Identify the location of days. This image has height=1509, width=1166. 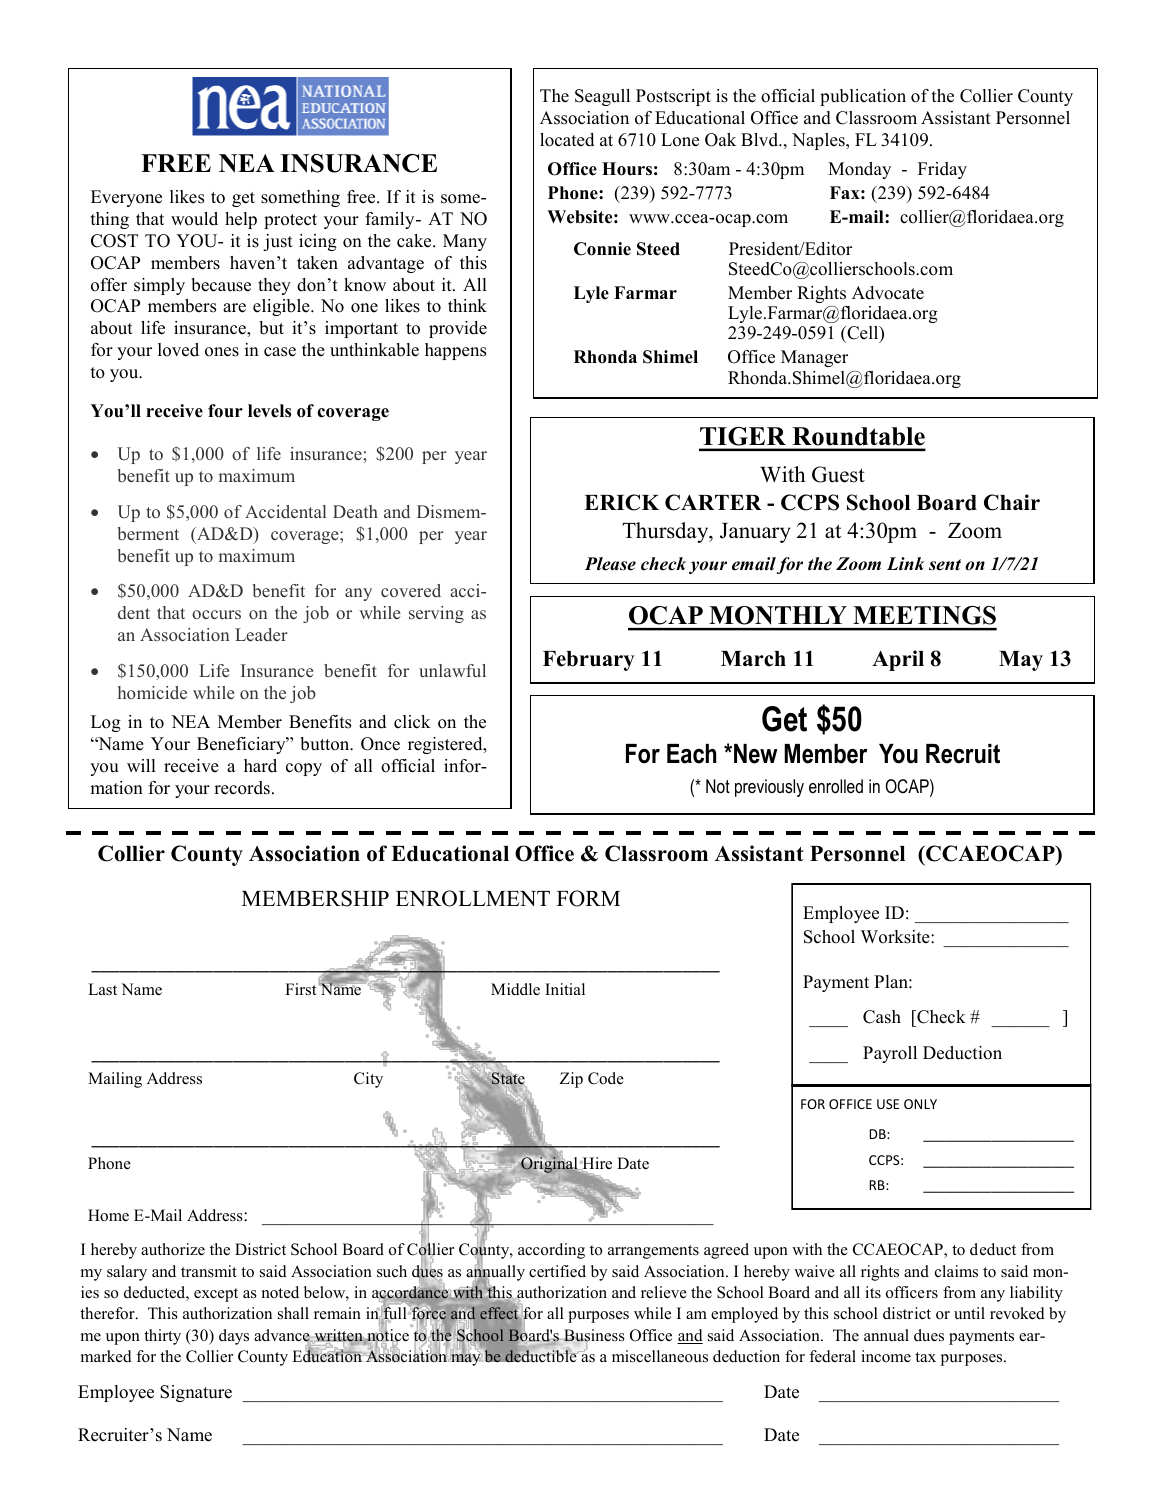
(234, 1337).
